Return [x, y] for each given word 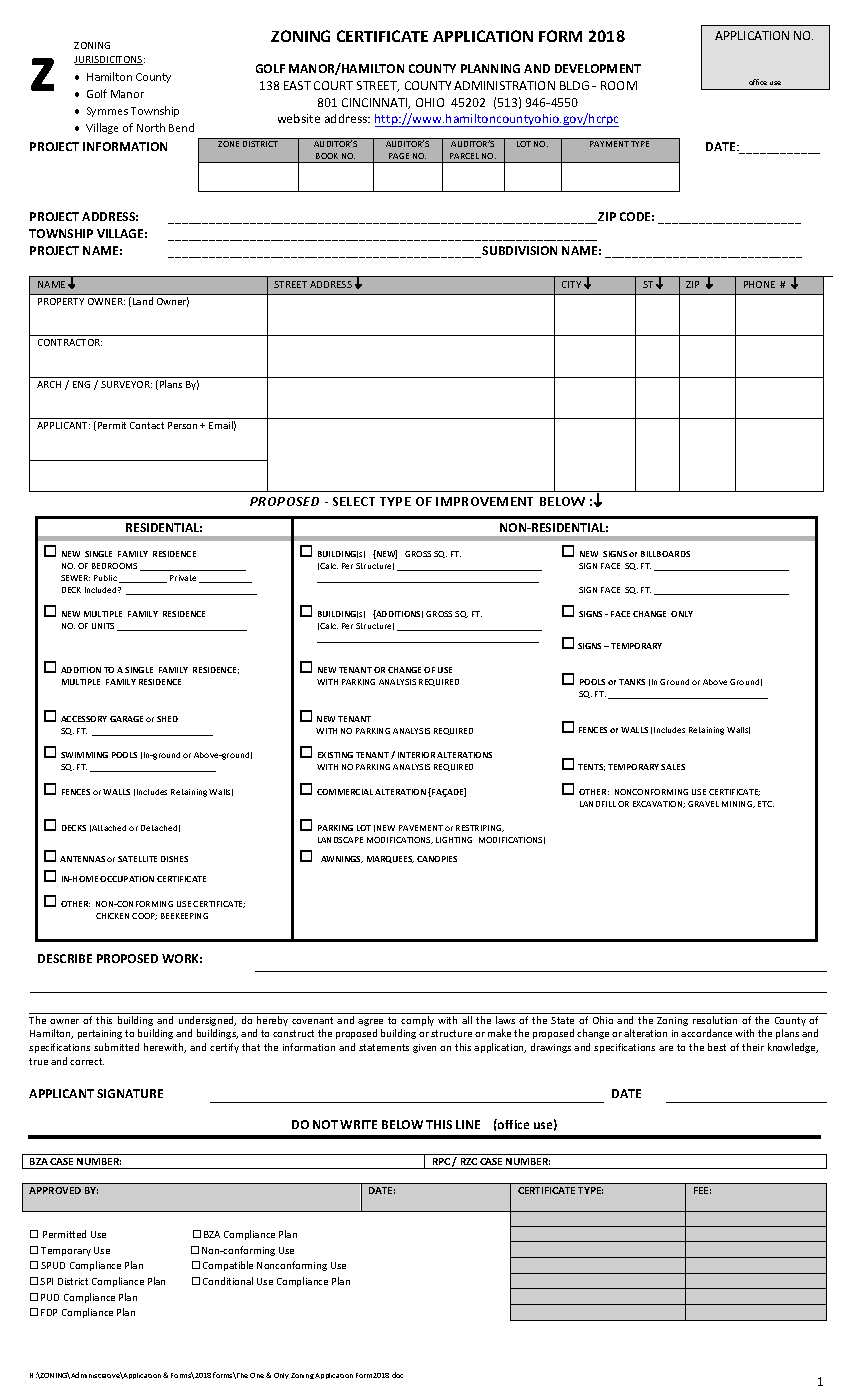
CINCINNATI [376, 103]
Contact [147, 425]
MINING [738, 804]
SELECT [354, 501]
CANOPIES [437, 859]
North [151, 127]
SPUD [53, 1265]
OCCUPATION [127, 879]
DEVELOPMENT [598, 68]
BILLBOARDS [665, 554]
